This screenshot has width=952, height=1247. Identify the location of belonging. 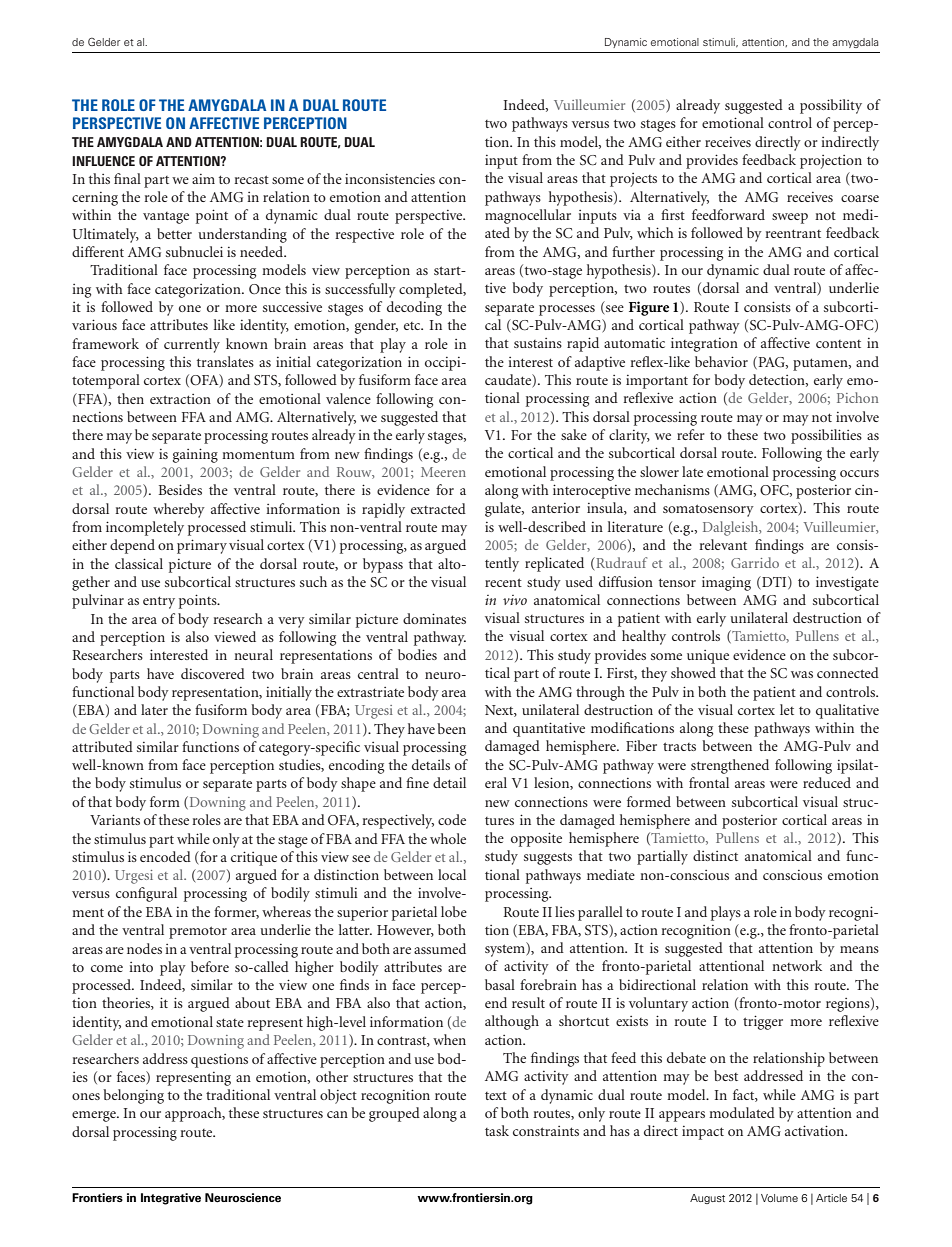
(133, 1096).
